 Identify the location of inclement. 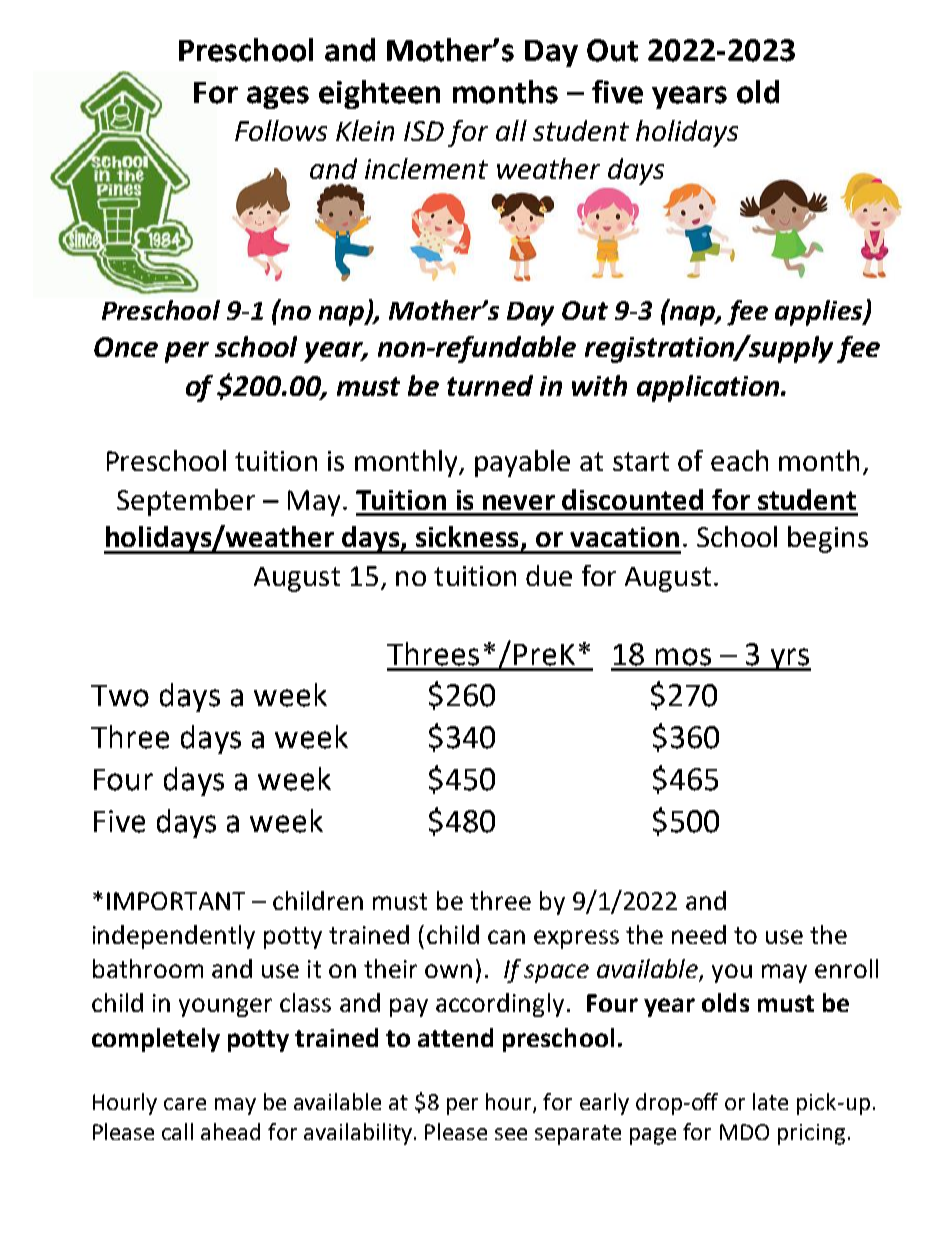
(426, 168).
